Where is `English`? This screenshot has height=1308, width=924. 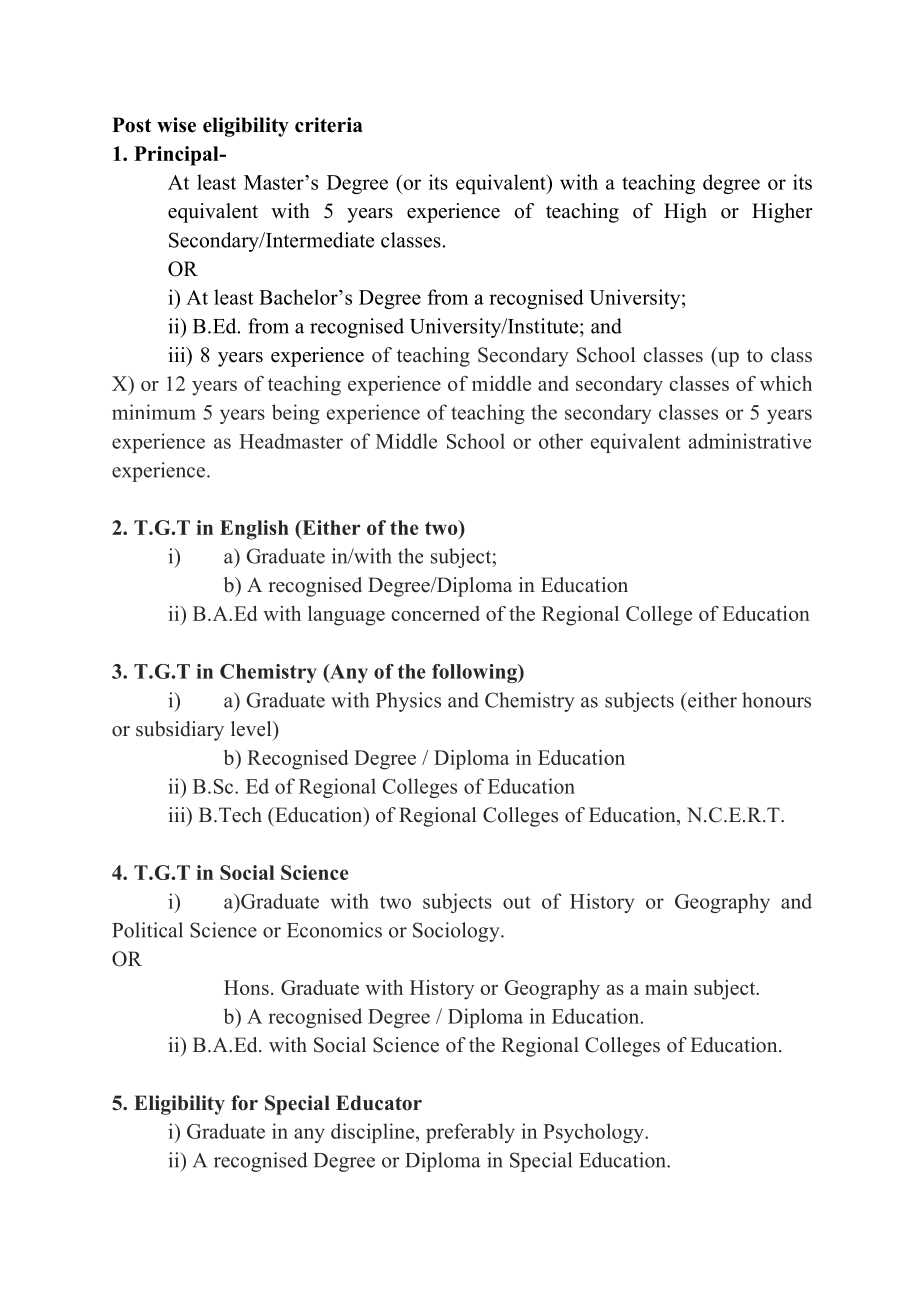 English is located at coordinates (254, 530).
